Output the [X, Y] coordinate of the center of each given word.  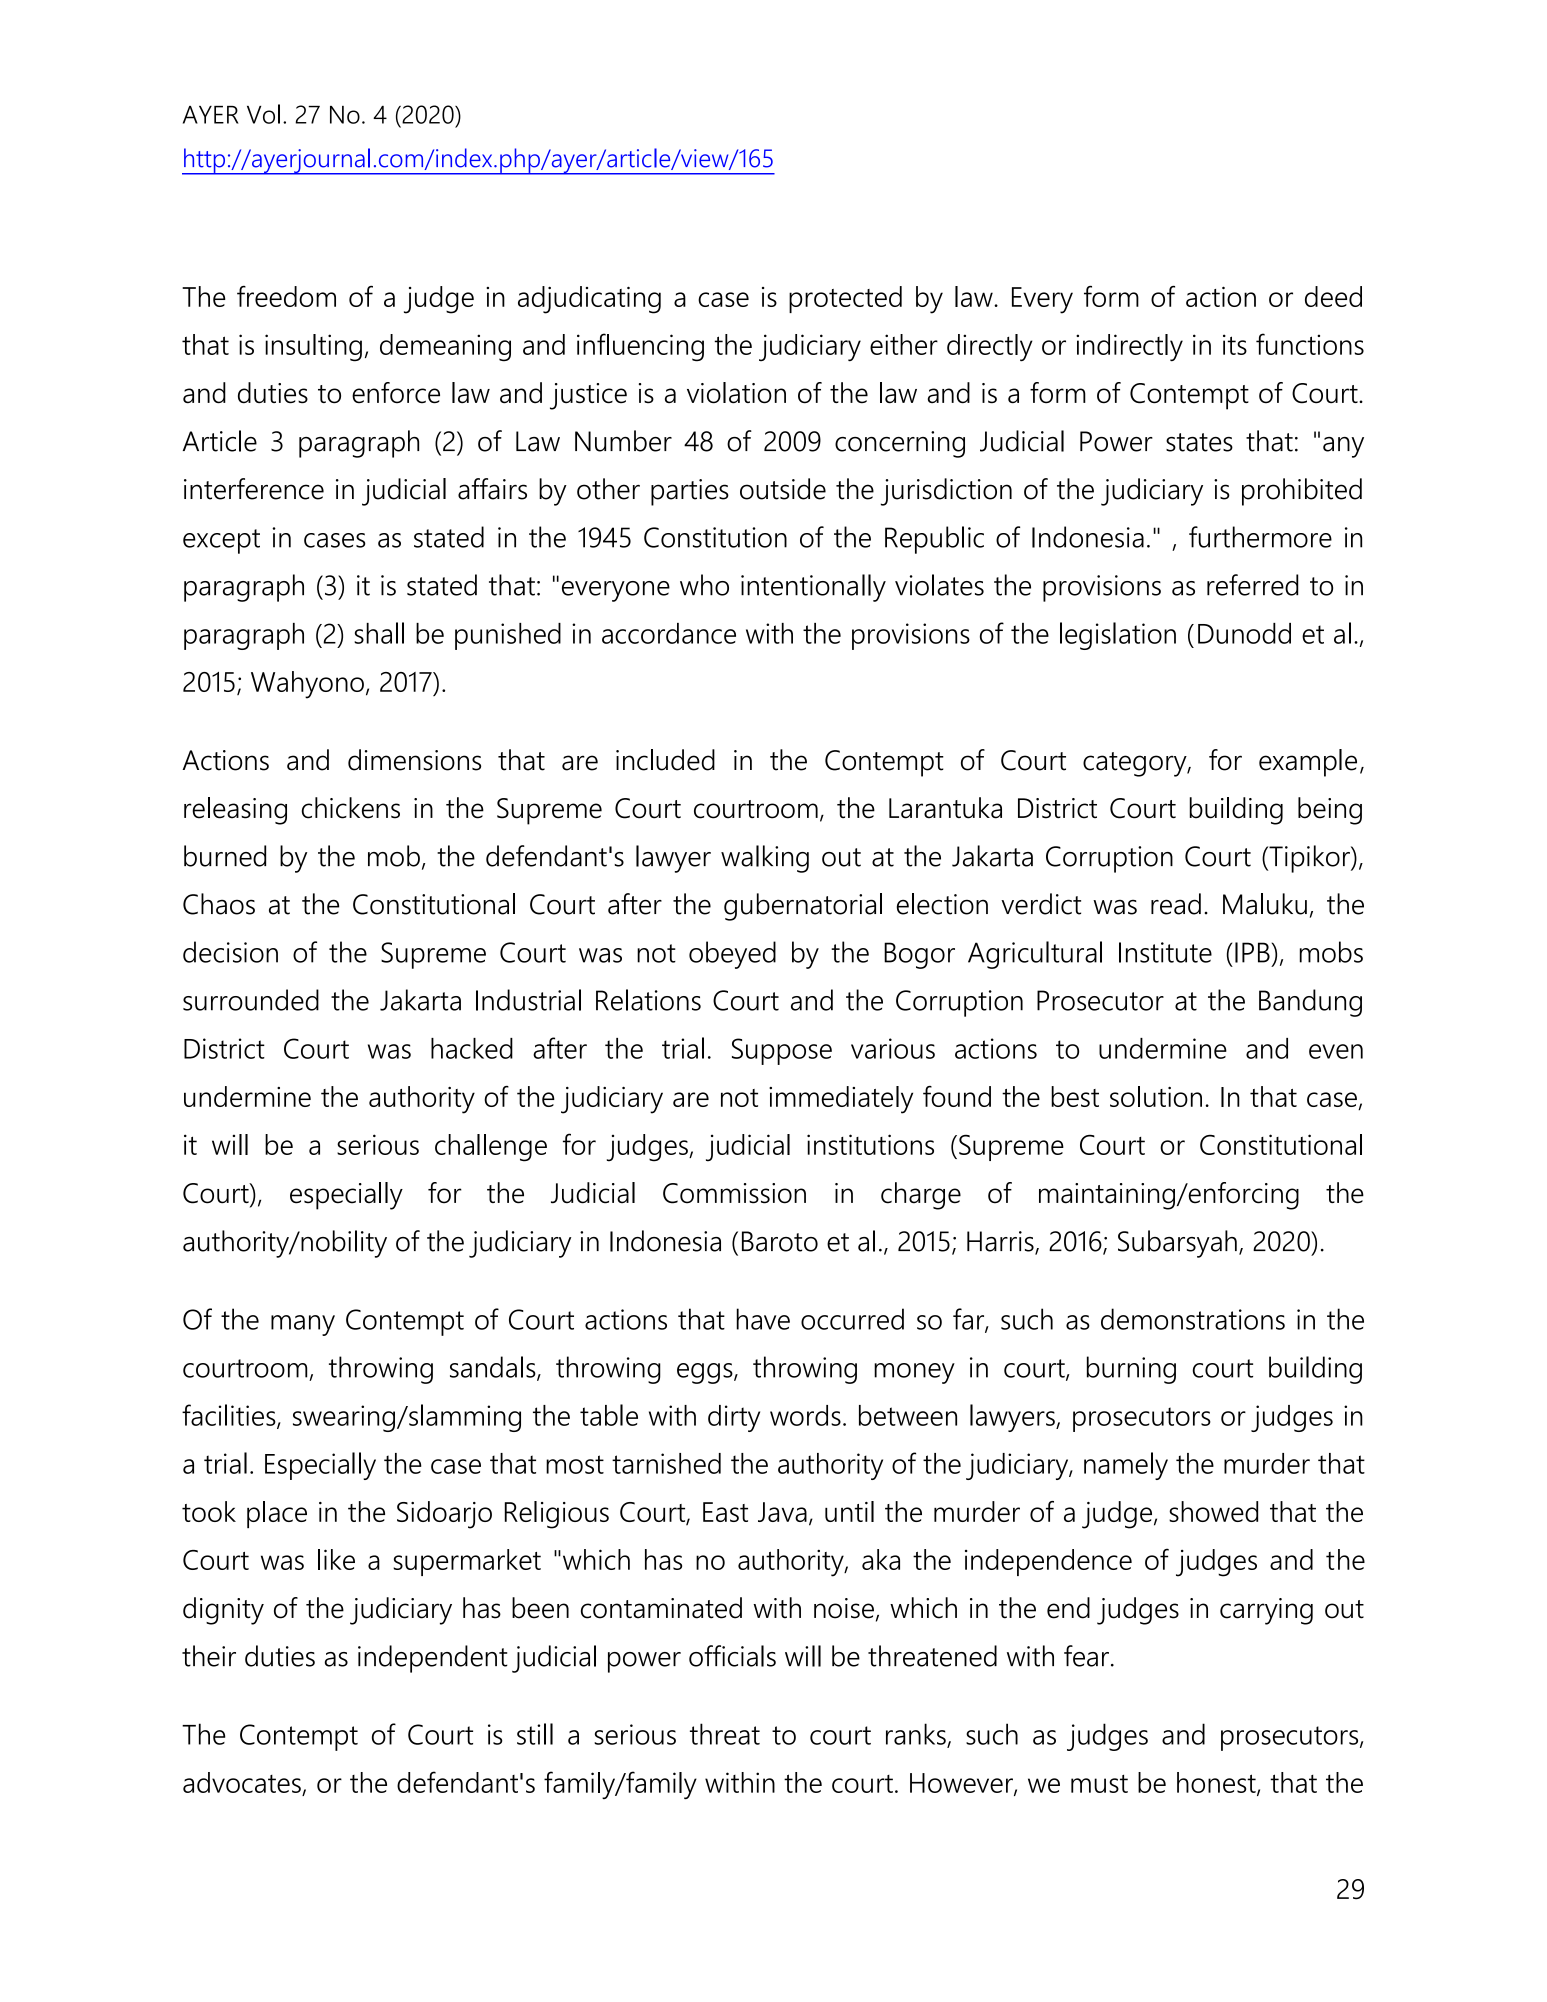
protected [845, 299]
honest [1217, 1783]
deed [1333, 296]
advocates [242, 1782]
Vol [263, 114]
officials [732, 1656]
